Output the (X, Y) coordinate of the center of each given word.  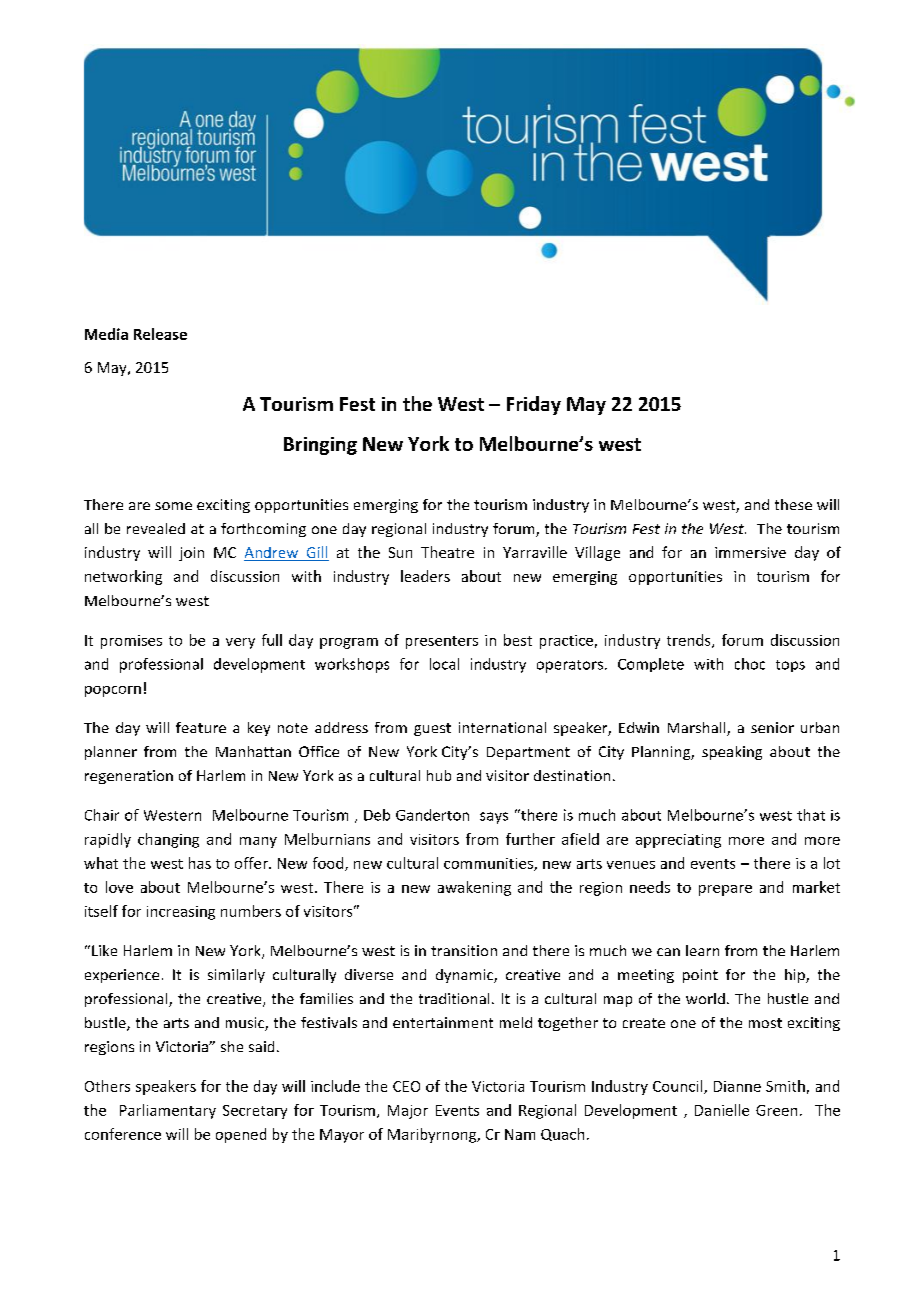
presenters (442, 642)
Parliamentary (168, 1111)
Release (160, 334)
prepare (725, 890)
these (793, 504)
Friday (534, 405)
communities (489, 864)
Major (408, 1112)
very (240, 643)
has (200, 863)
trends (690, 641)
